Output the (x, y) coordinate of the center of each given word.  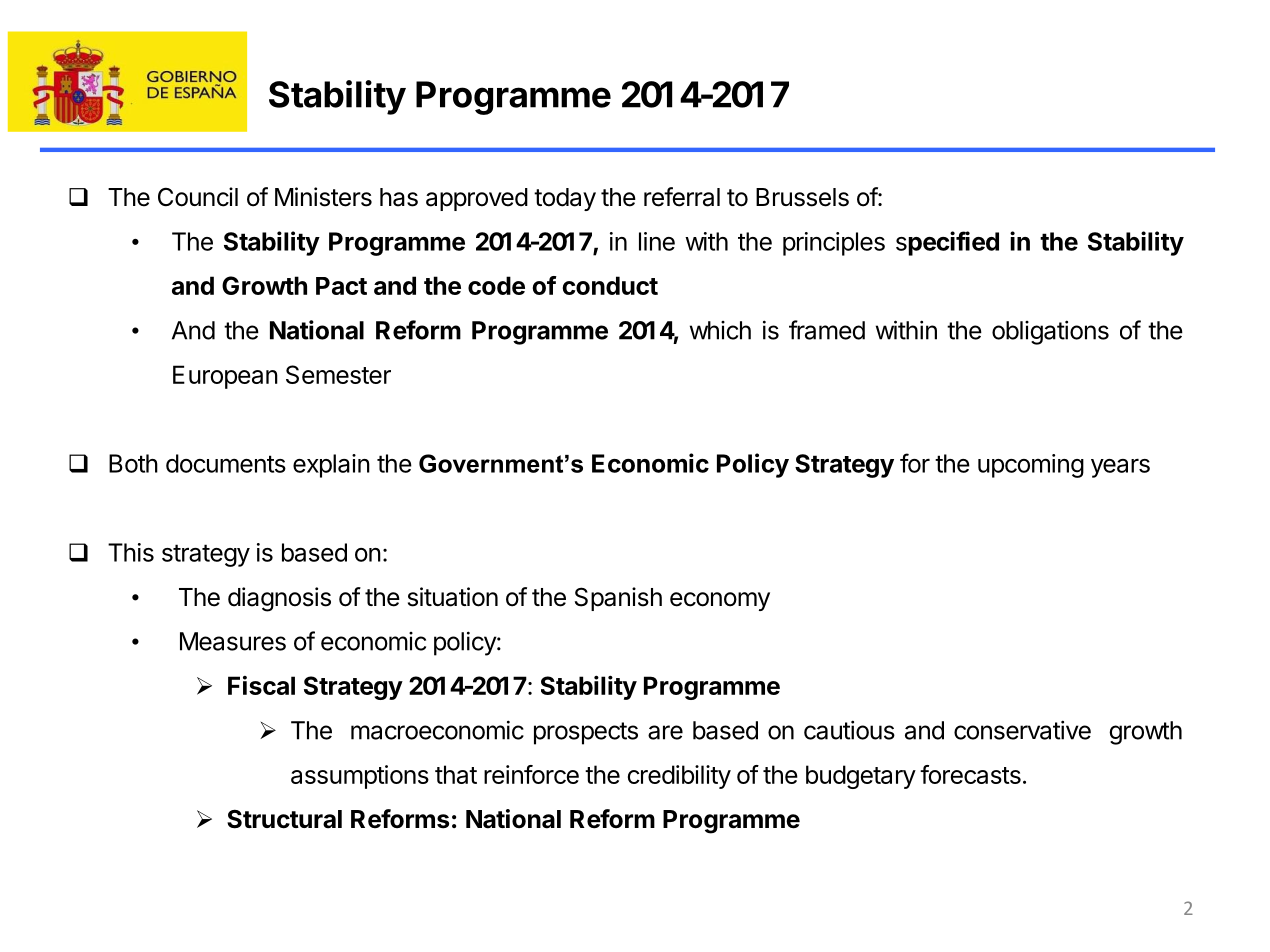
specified (947, 243)
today (565, 199)
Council (198, 197)
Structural (284, 819)
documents (226, 463)
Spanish (618, 599)
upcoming (1031, 466)
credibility (679, 777)
